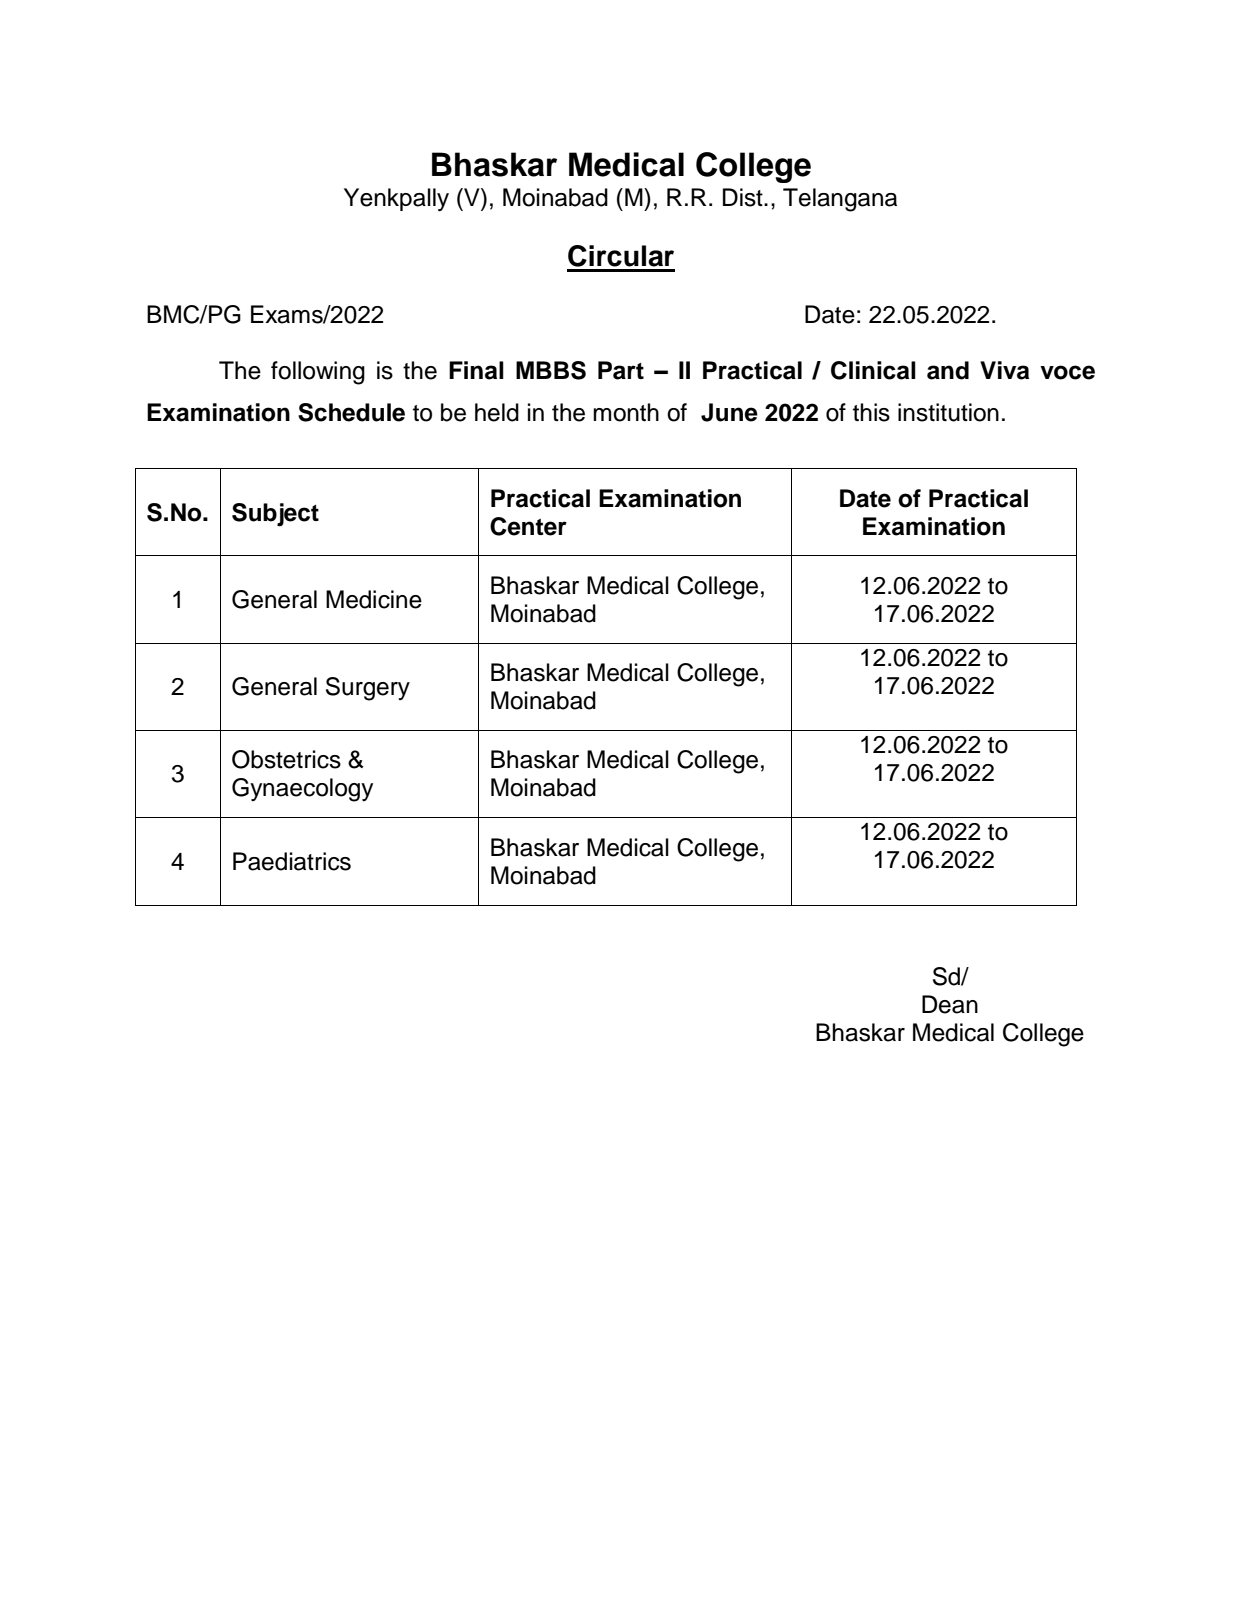  Describe the element at coordinates (840, 200) in the page. I see `Telangana` at that location.
